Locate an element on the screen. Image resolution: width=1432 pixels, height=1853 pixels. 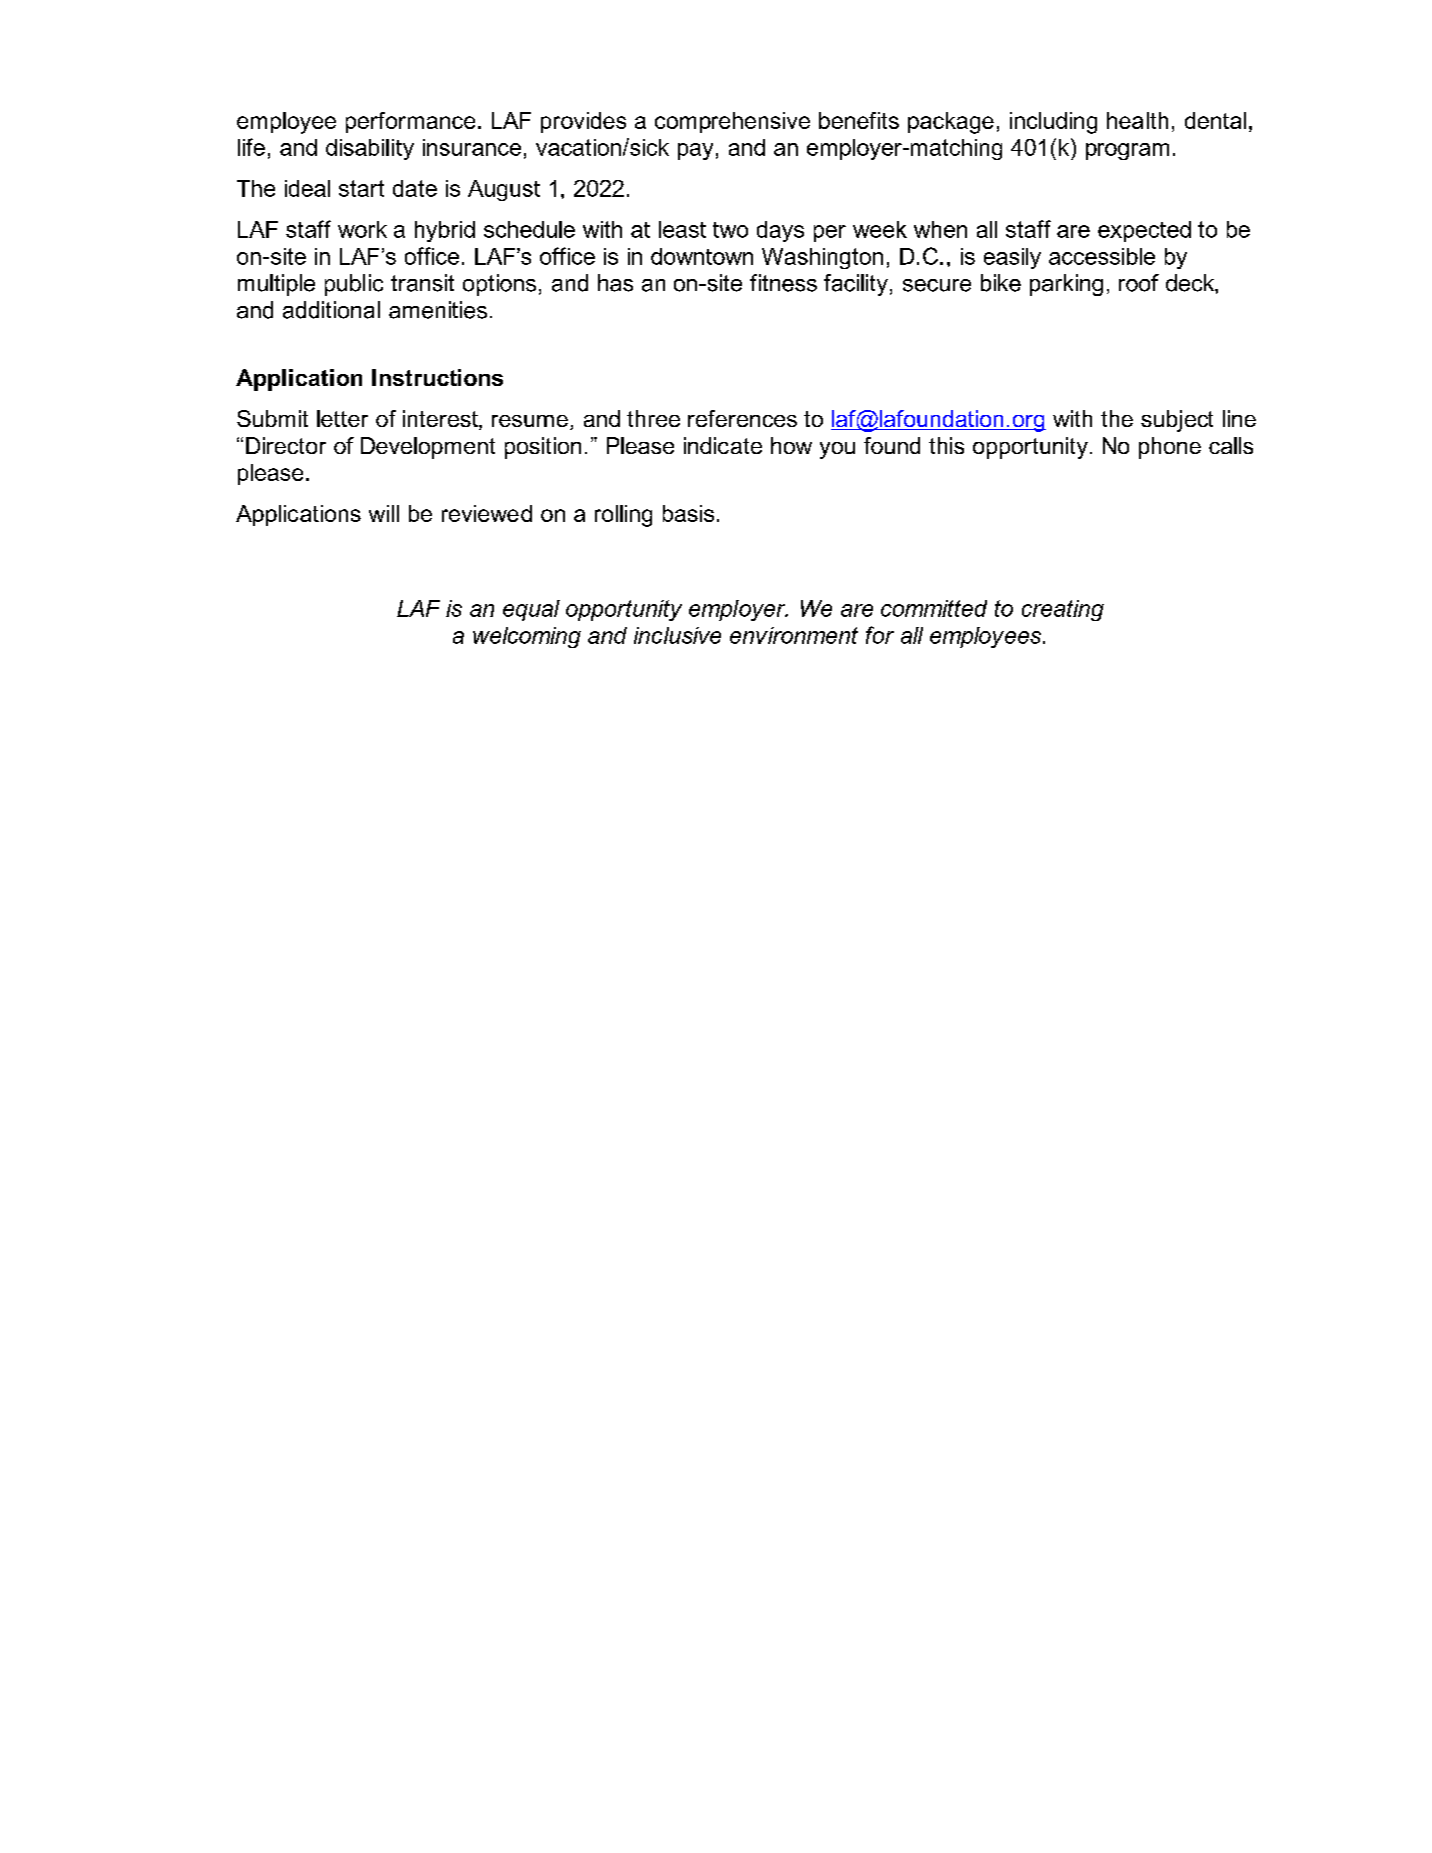
program is located at coordinates (1127, 151).
